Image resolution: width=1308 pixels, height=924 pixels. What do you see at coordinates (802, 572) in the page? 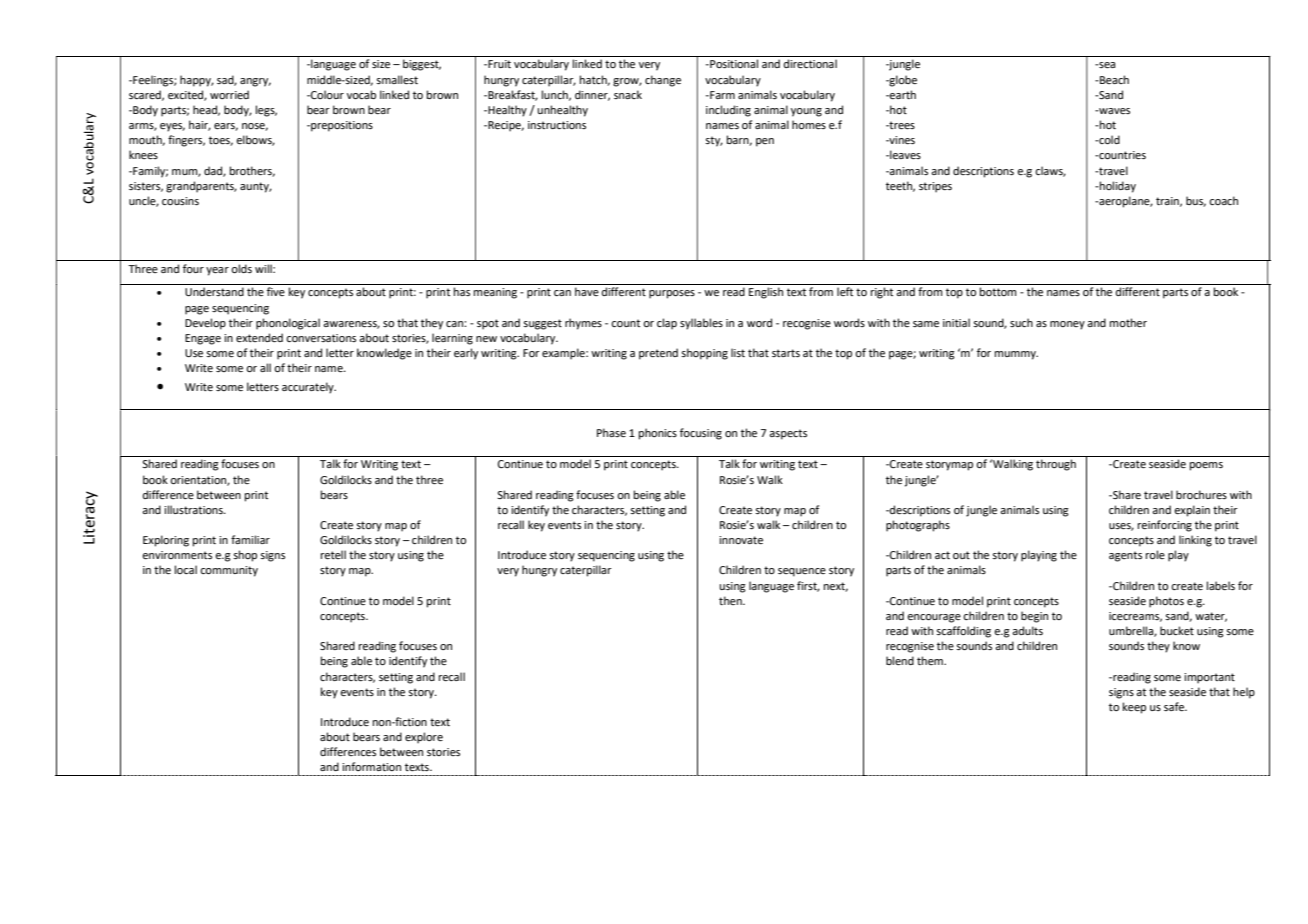
I see `sequence` at bounding box center [802, 572].
